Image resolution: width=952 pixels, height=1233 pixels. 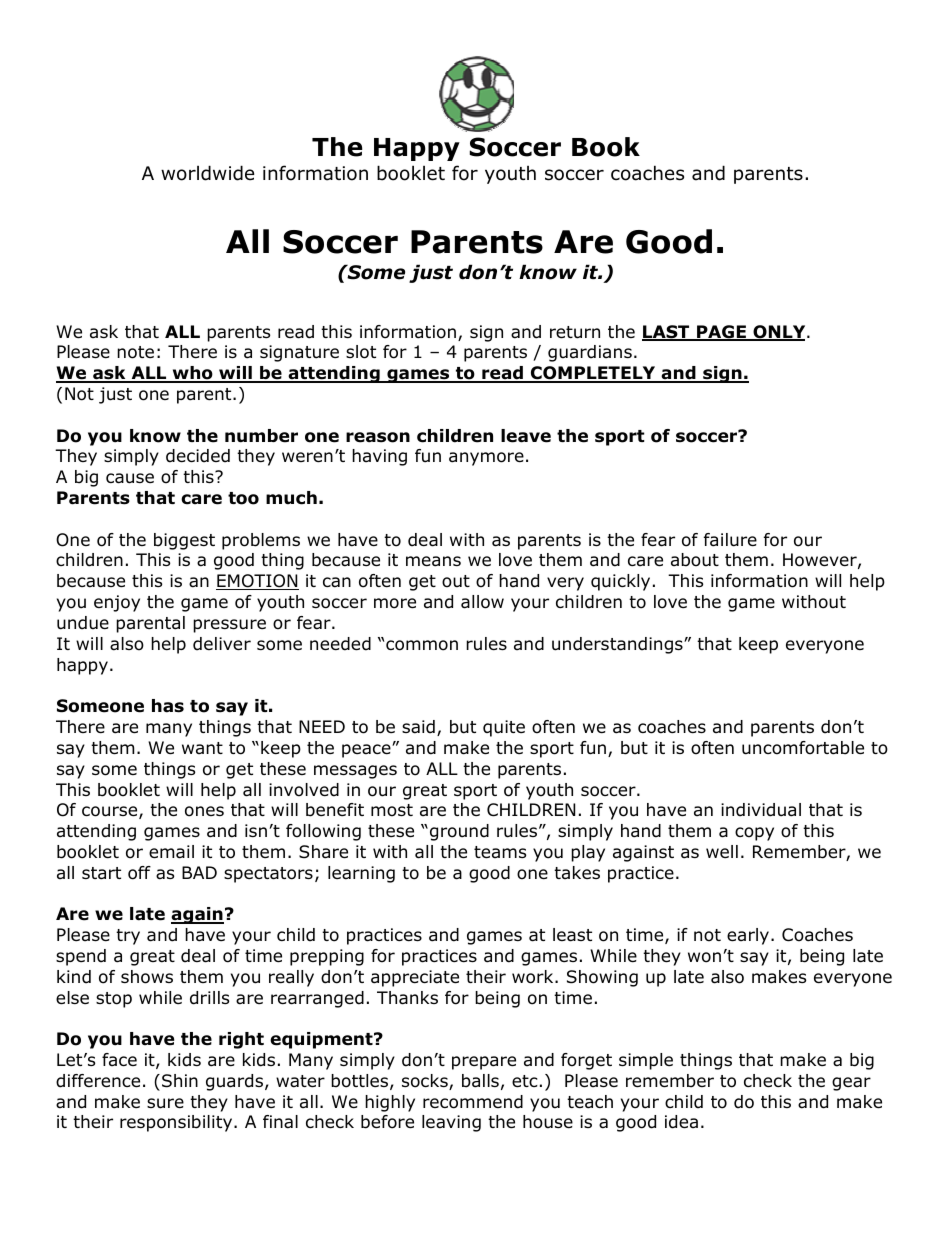 I want to click on worldwide, so click(x=207, y=173).
